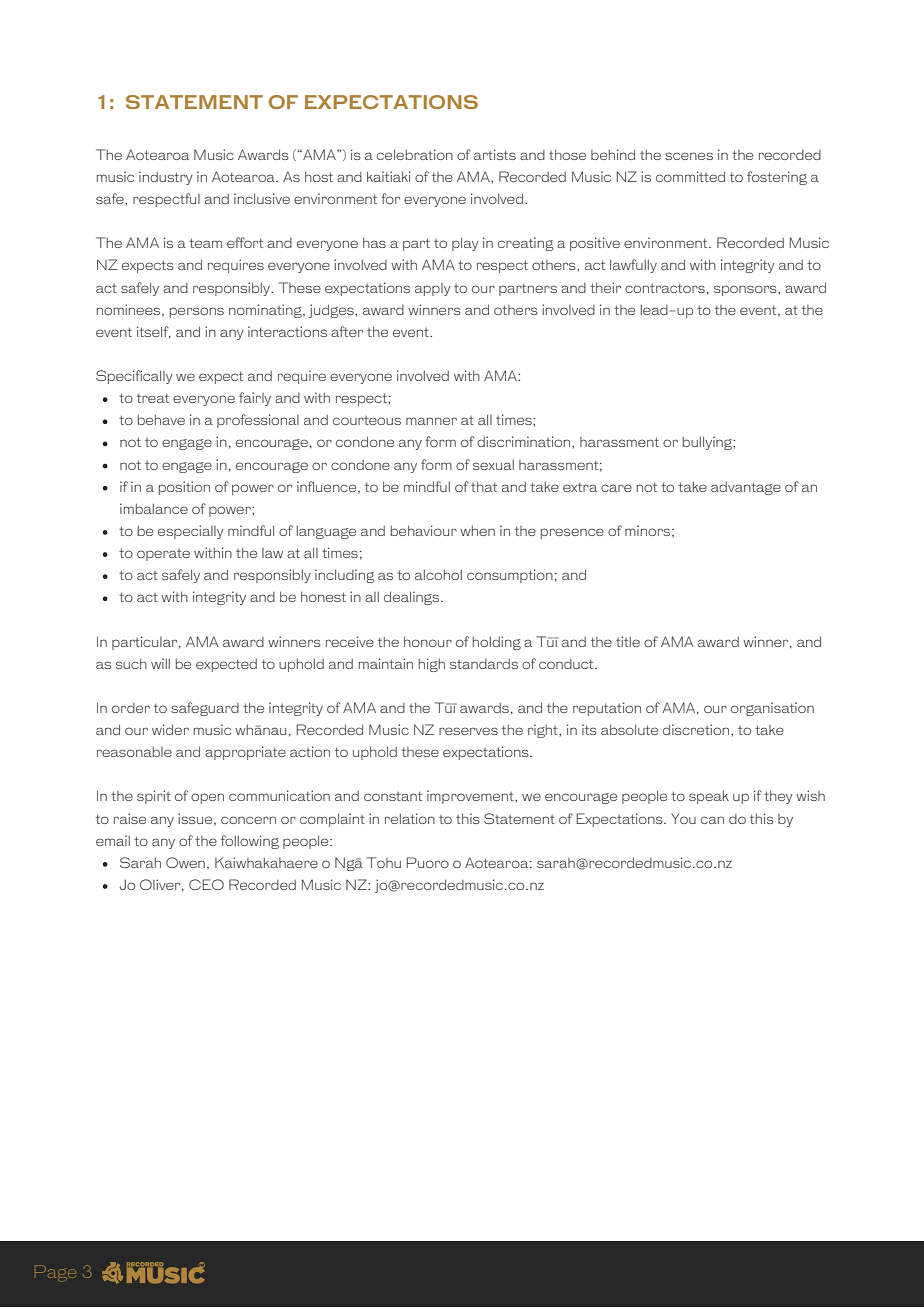 The width and height of the screenshot is (924, 1309). I want to click on celebration, so click(415, 154).
